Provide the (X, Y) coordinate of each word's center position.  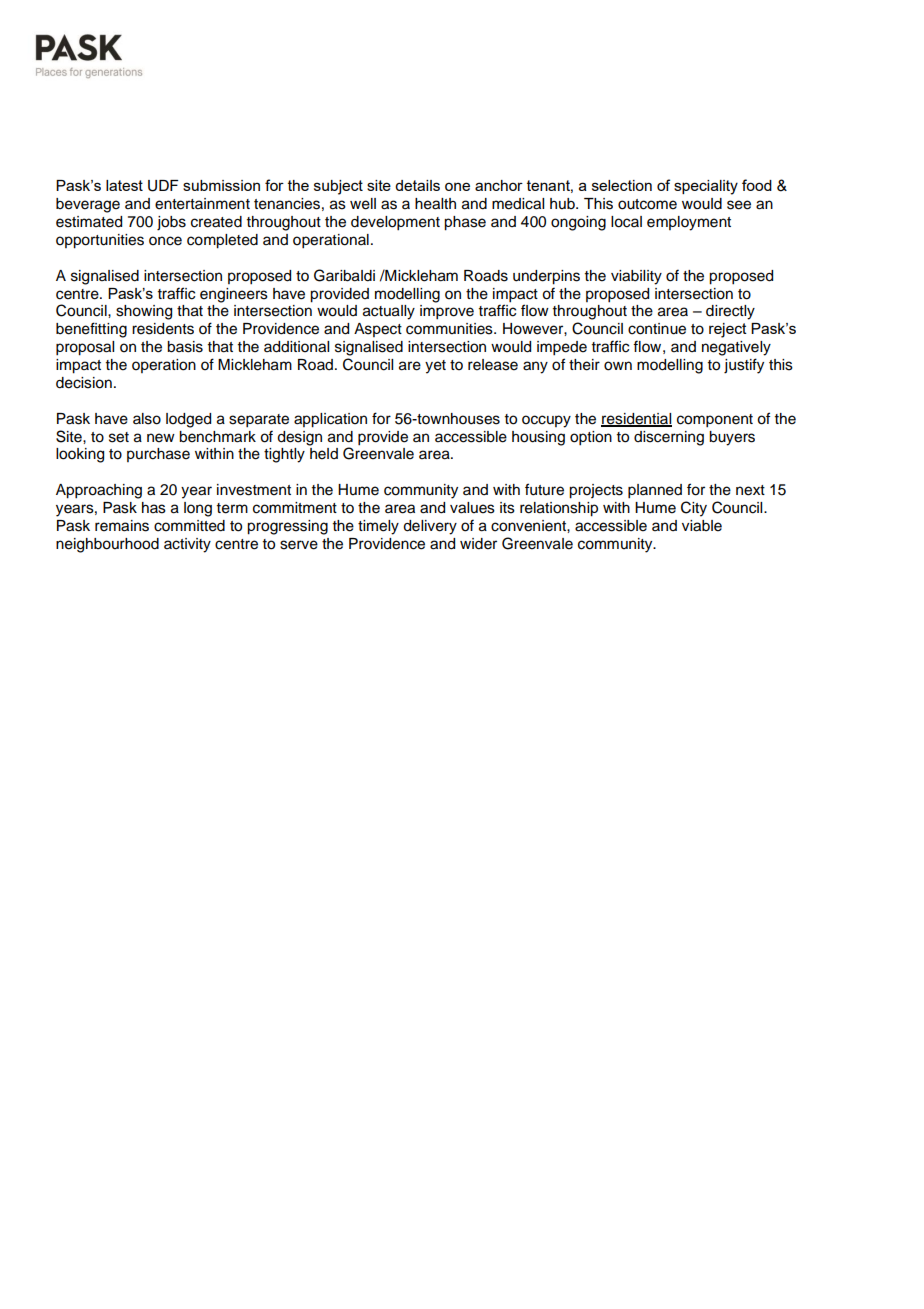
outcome (647, 204)
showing (144, 312)
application (330, 420)
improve (447, 312)
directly (730, 312)
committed (189, 526)
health (435, 204)
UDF (163, 186)
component (715, 421)
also (147, 419)
